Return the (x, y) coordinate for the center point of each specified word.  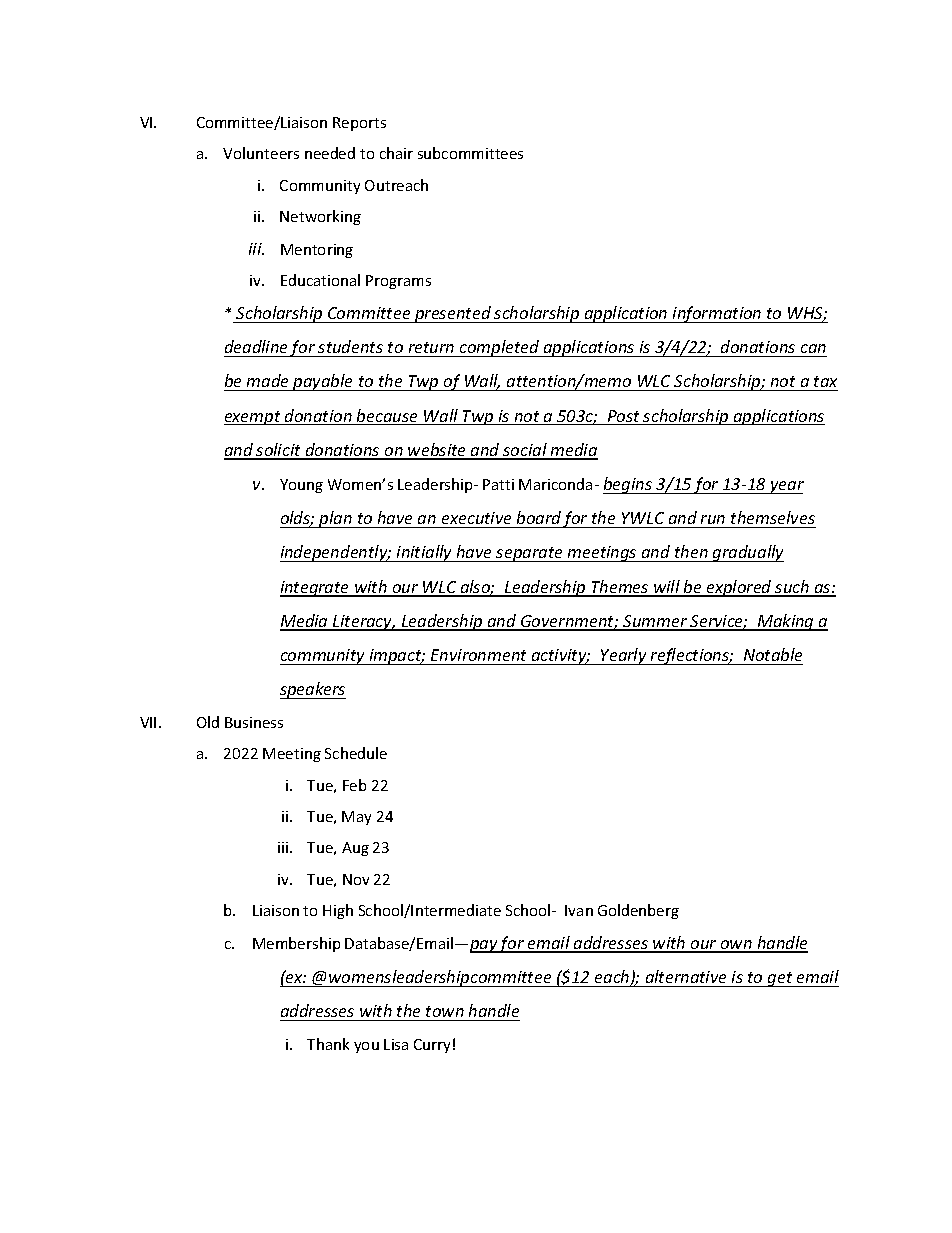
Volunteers (261, 153)
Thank (328, 1044)
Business (254, 722)
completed (500, 348)
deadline (256, 346)
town (445, 1011)
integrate (316, 589)
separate (530, 554)
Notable (773, 654)
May (356, 818)
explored (739, 588)
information (717, 314)
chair (396, 153)
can (813, 348)
